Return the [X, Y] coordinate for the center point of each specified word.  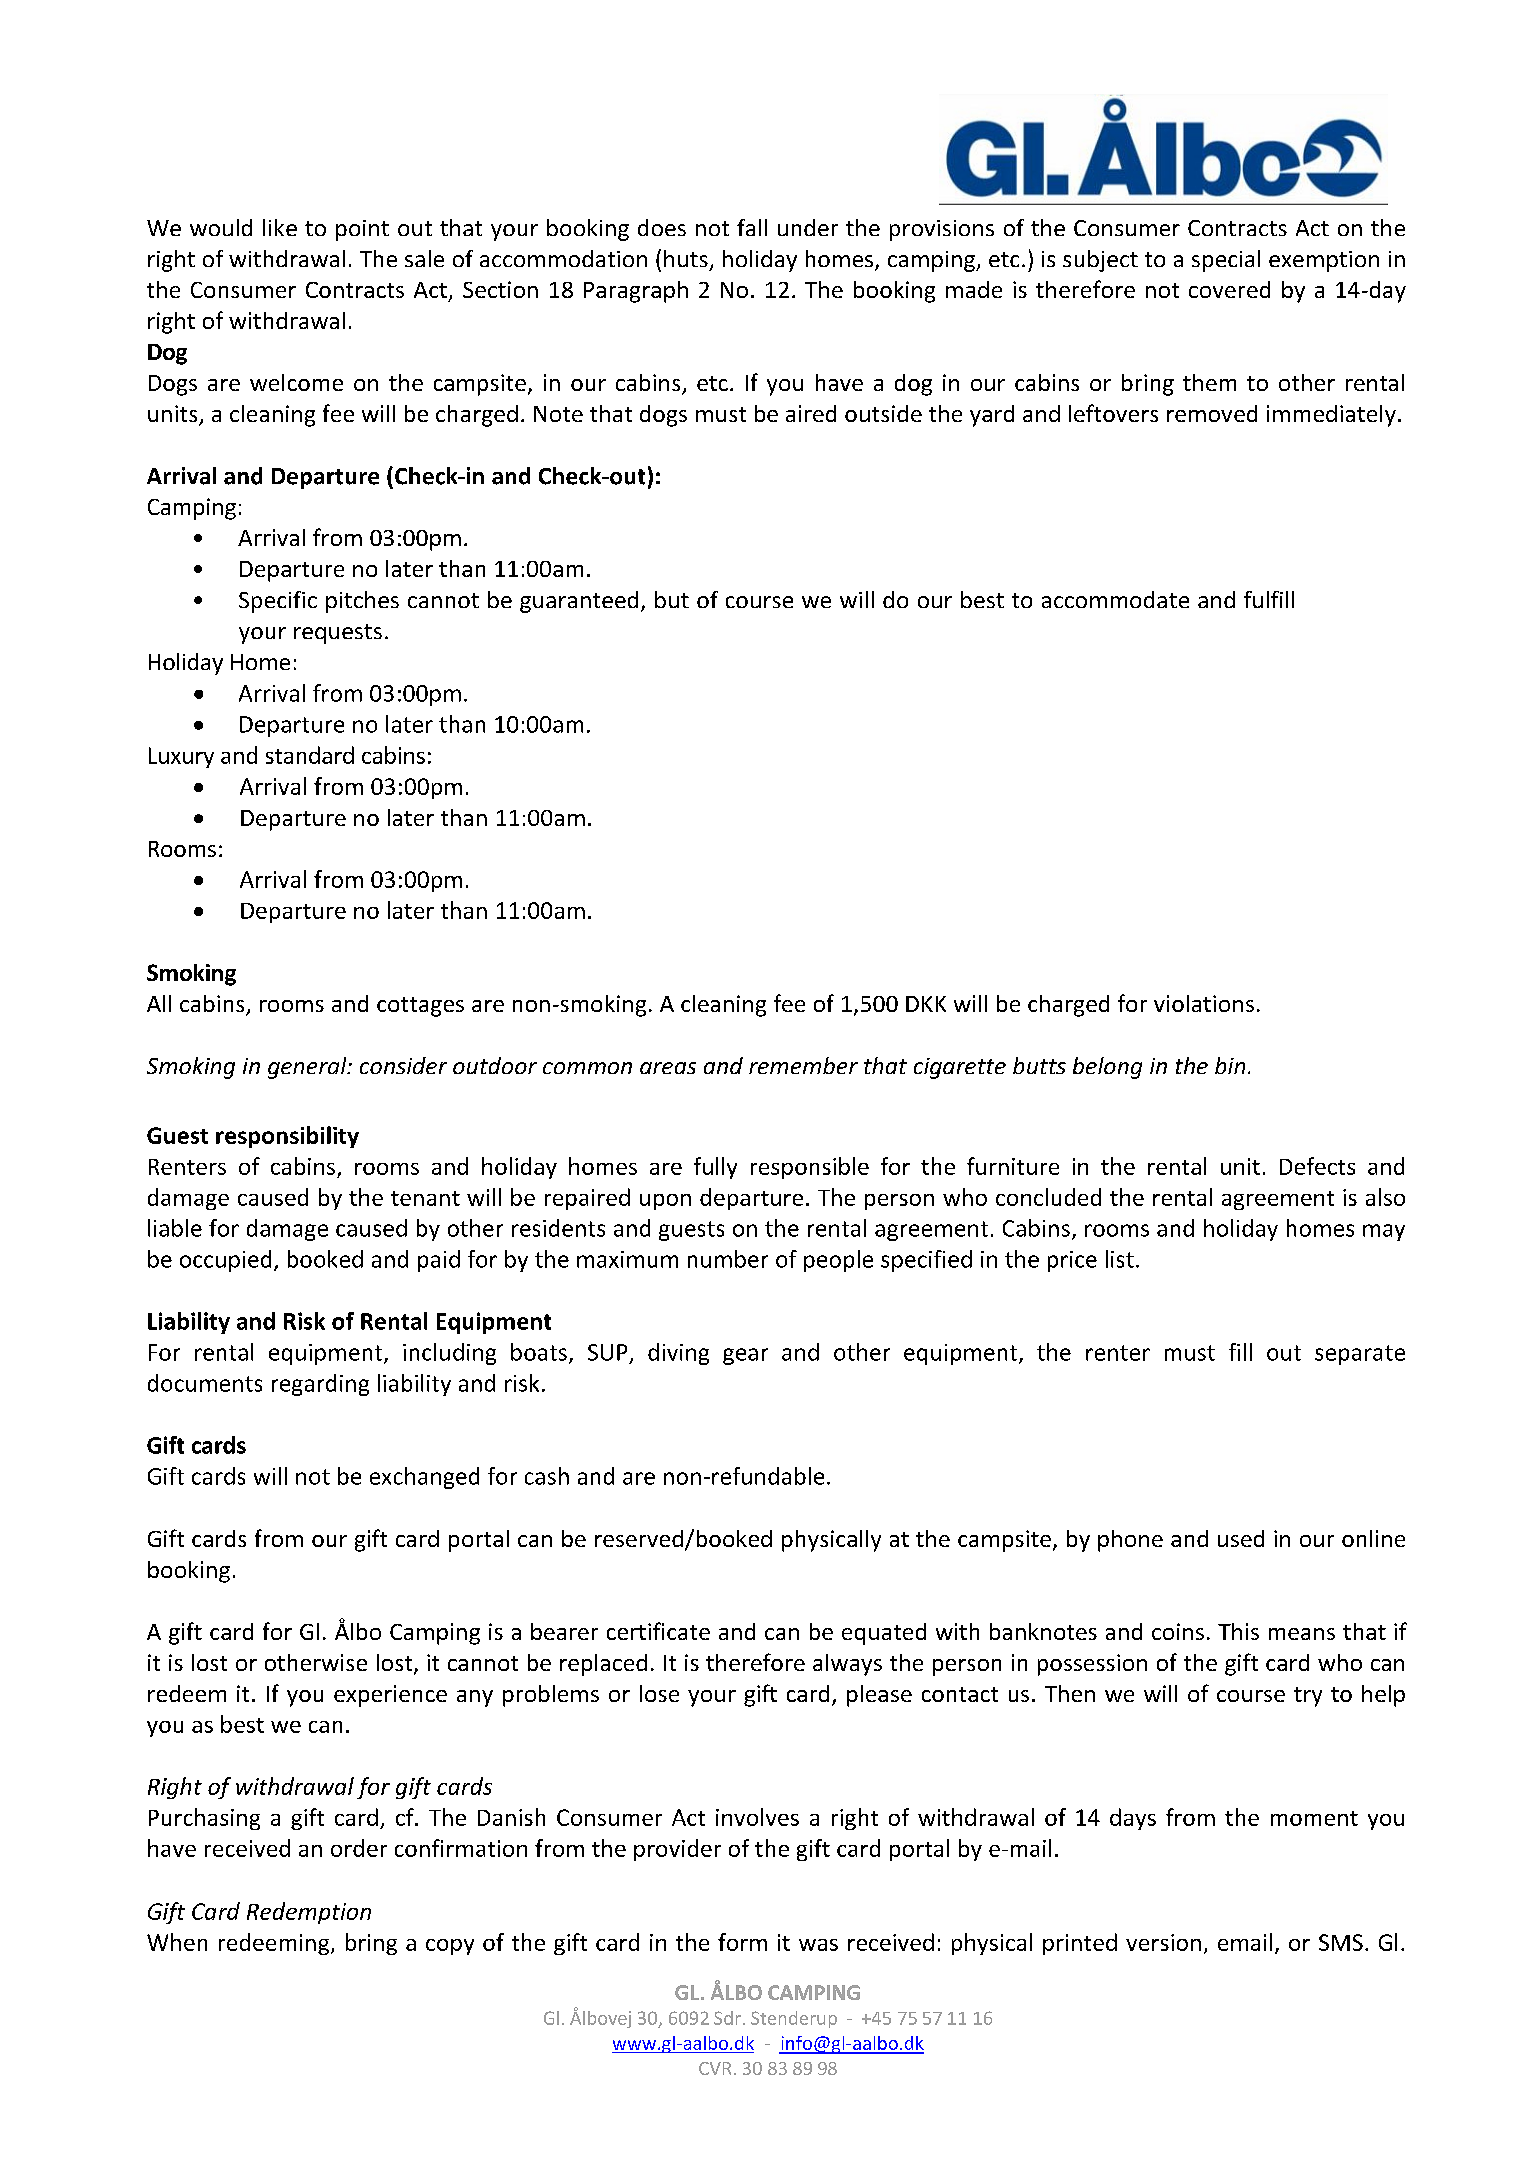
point [362, 230]
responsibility [287, 1137]
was [818, 1945]
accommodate [1115, 599]
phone [1130, 1541]
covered [1229, 289]
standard [310, 755]
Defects [1317, 1166]
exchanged [424, 1478]
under [808, 227]
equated [884, 1634]
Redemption [309, 1913]
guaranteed [579, 602]
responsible [810, 1168]
